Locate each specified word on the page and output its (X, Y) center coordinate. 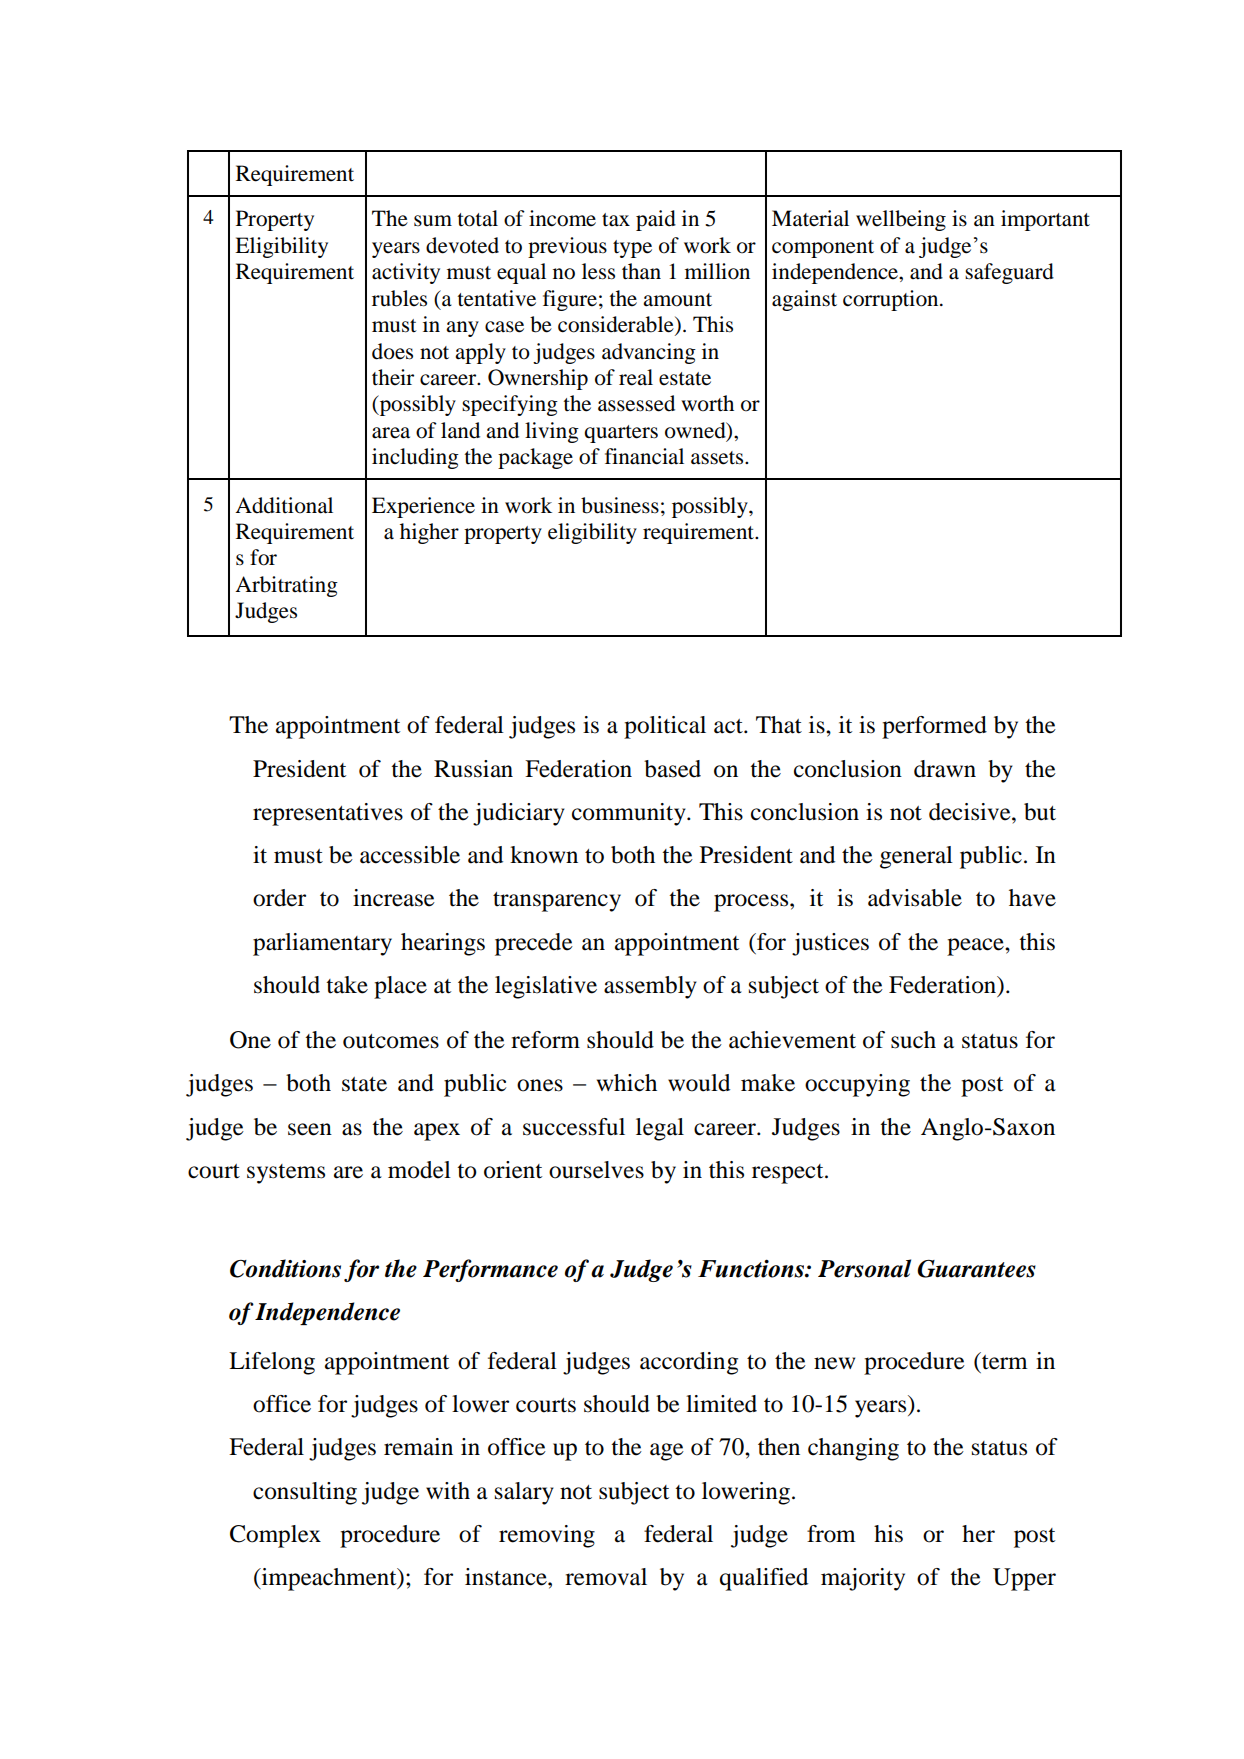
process (752, 903)
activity (406, 273)
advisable (915, 898)
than (641, 271)
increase (394, 898)
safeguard (1009, 273)
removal (606, 1577)
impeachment (329, 1579)
